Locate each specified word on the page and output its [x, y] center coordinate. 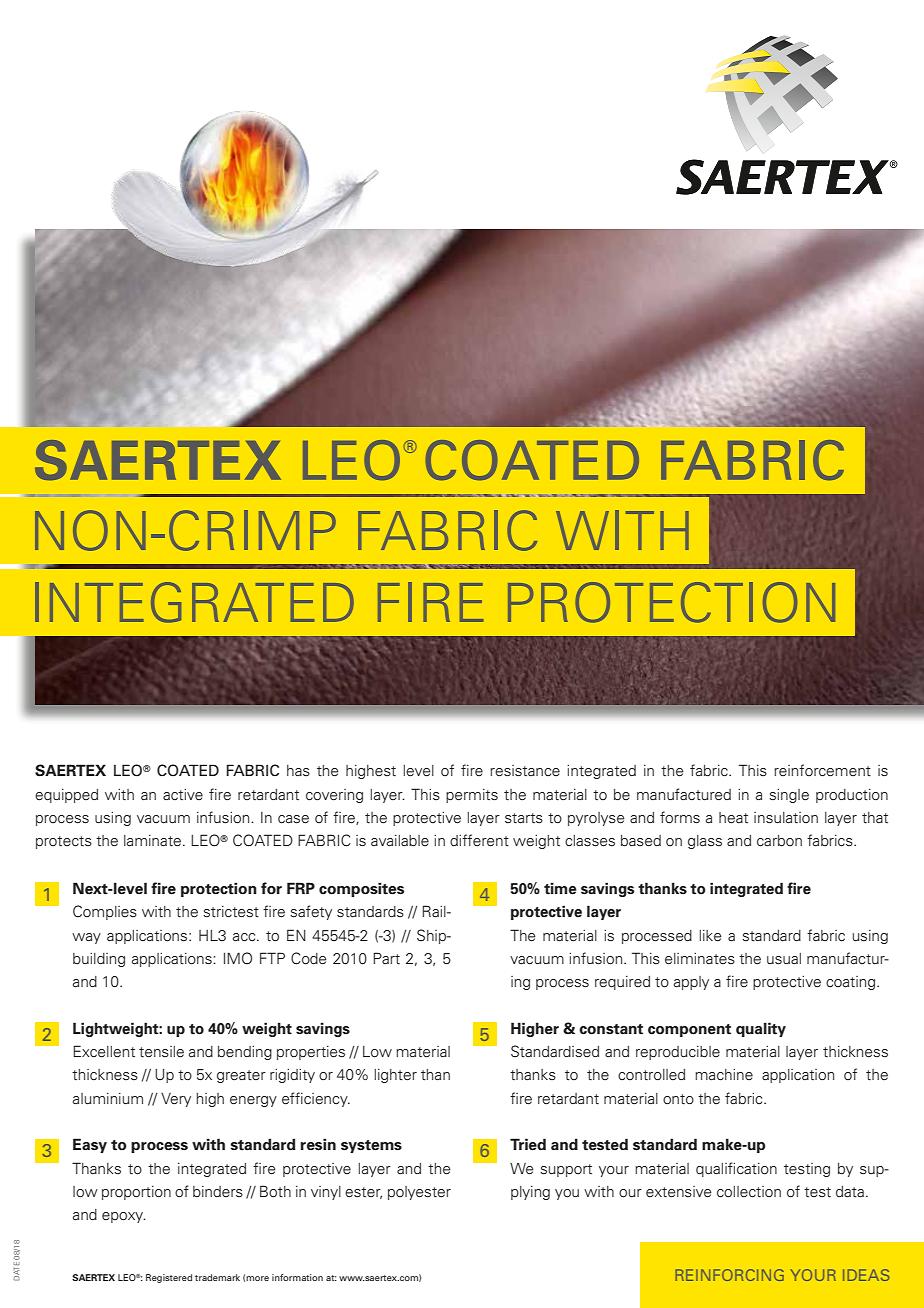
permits [472, 796]
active [183, 795]
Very [176, 1100]
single [789, 796]
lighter [396, 1076]
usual [784, 959]
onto [678, 1099]
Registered [169, 1278]
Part [386, 958]
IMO [238, 958]
